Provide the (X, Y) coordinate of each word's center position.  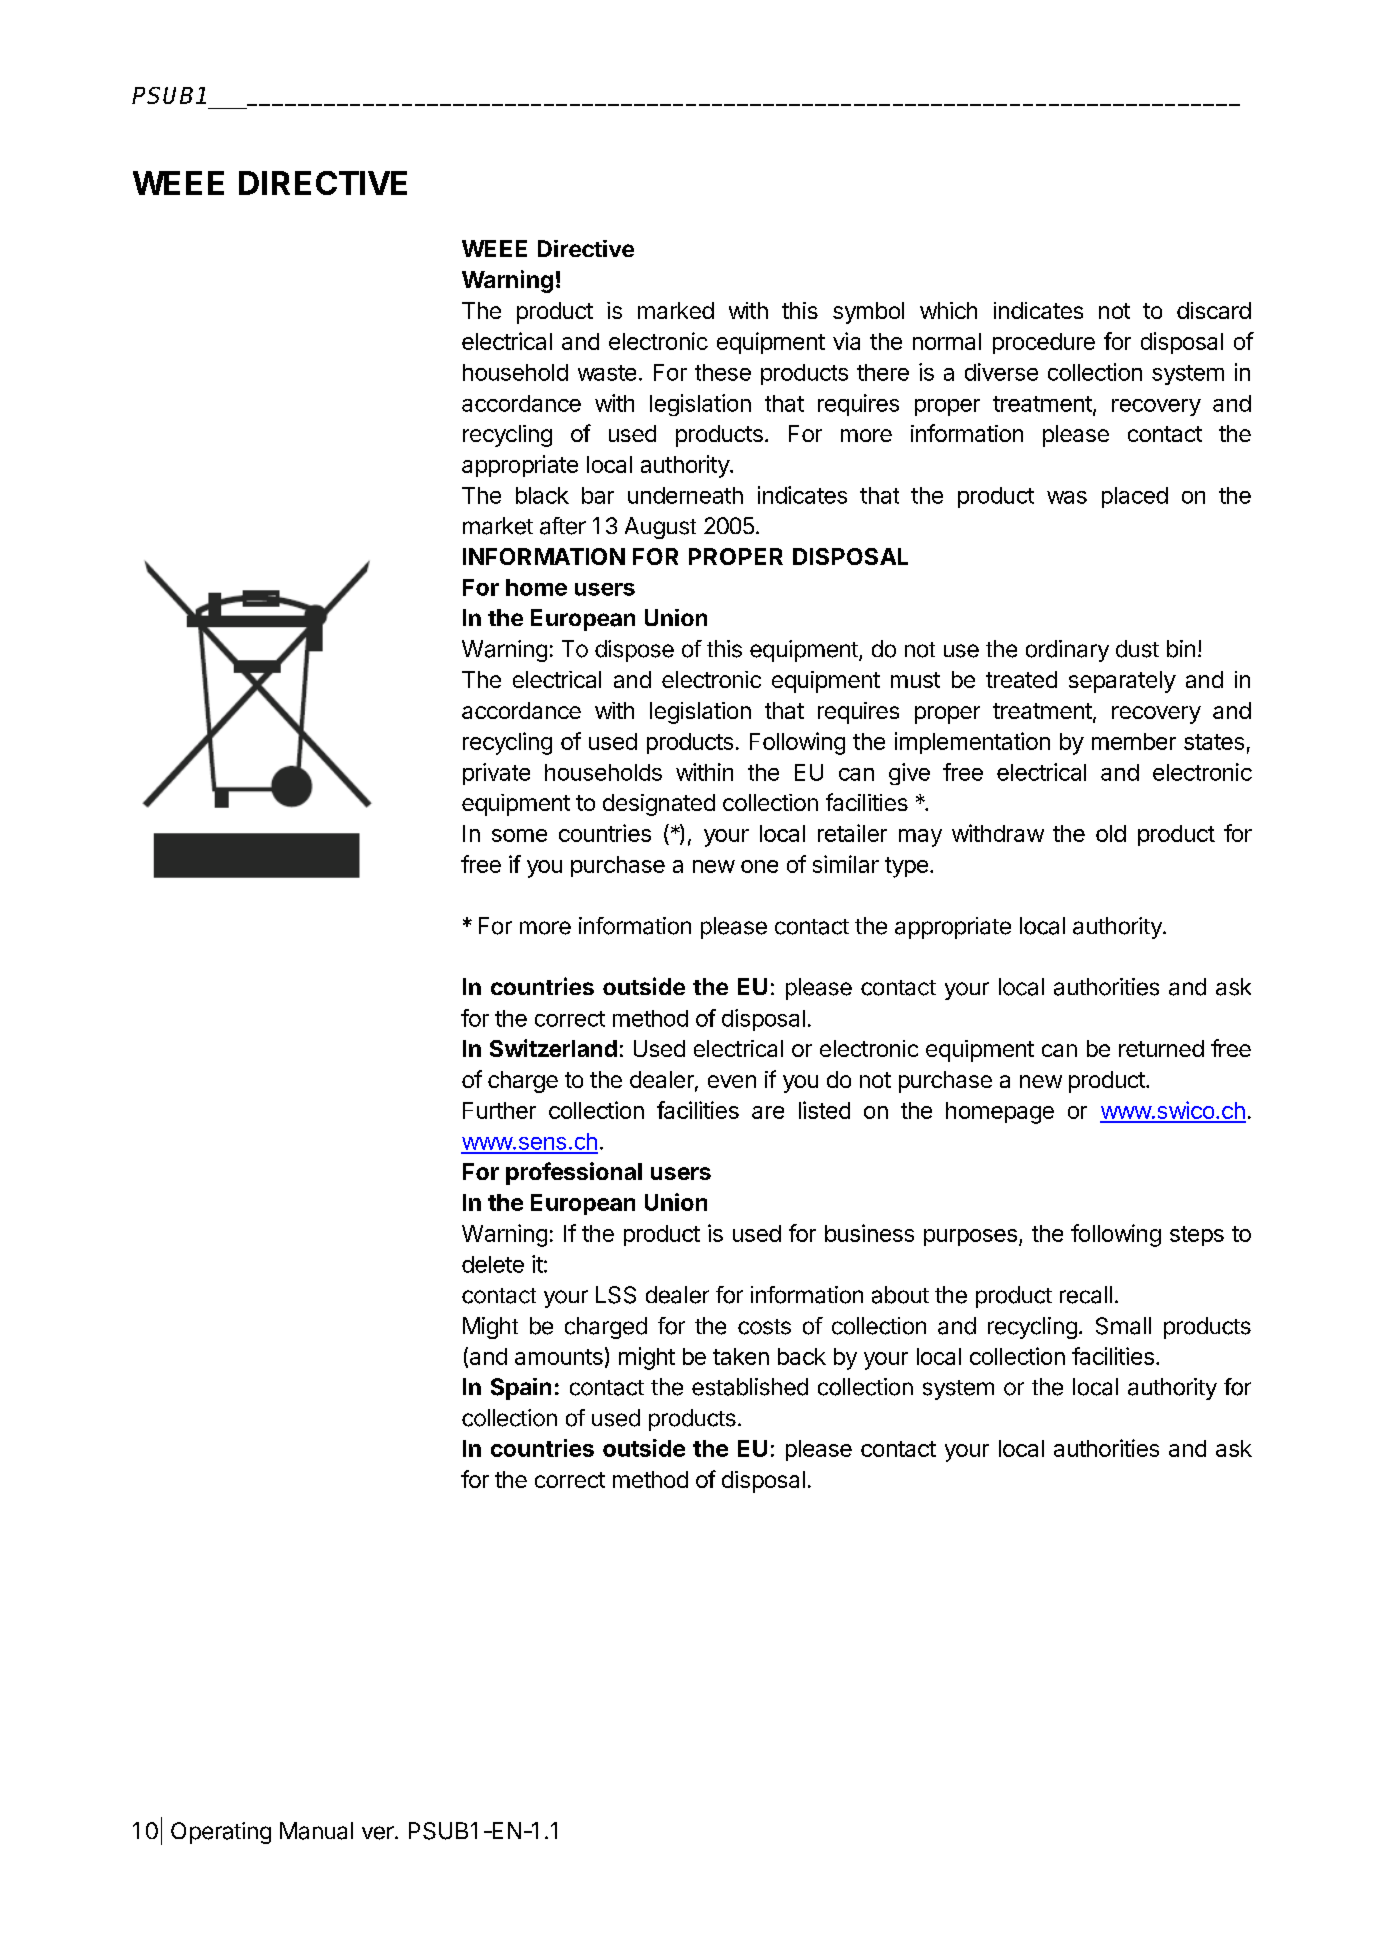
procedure (1044, 343)
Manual (316, 1831)
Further (499, 1110)
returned (1161, 1048)
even (732, 1081)
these (723, 372)
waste (607, 373)
